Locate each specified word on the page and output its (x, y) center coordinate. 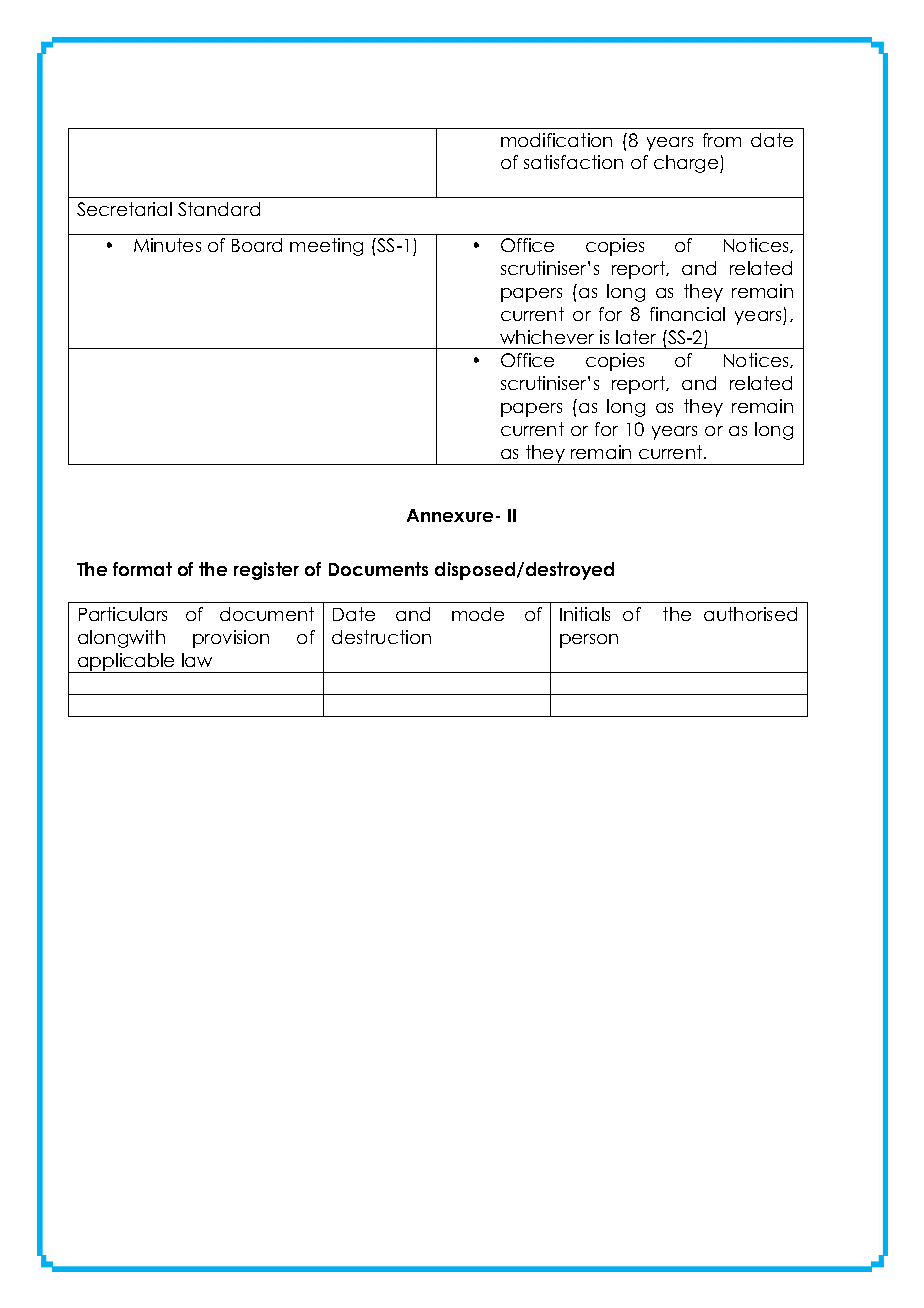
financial (687, 314)
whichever (547, 337)
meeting (326, 247)
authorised (750, 614)
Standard (219, 209)
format (142, 569)
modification (556, 140)
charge (687, 164)
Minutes (167, 245)
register (266, 571)
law (197, 660)
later (636, 337)
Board (257, 245)
